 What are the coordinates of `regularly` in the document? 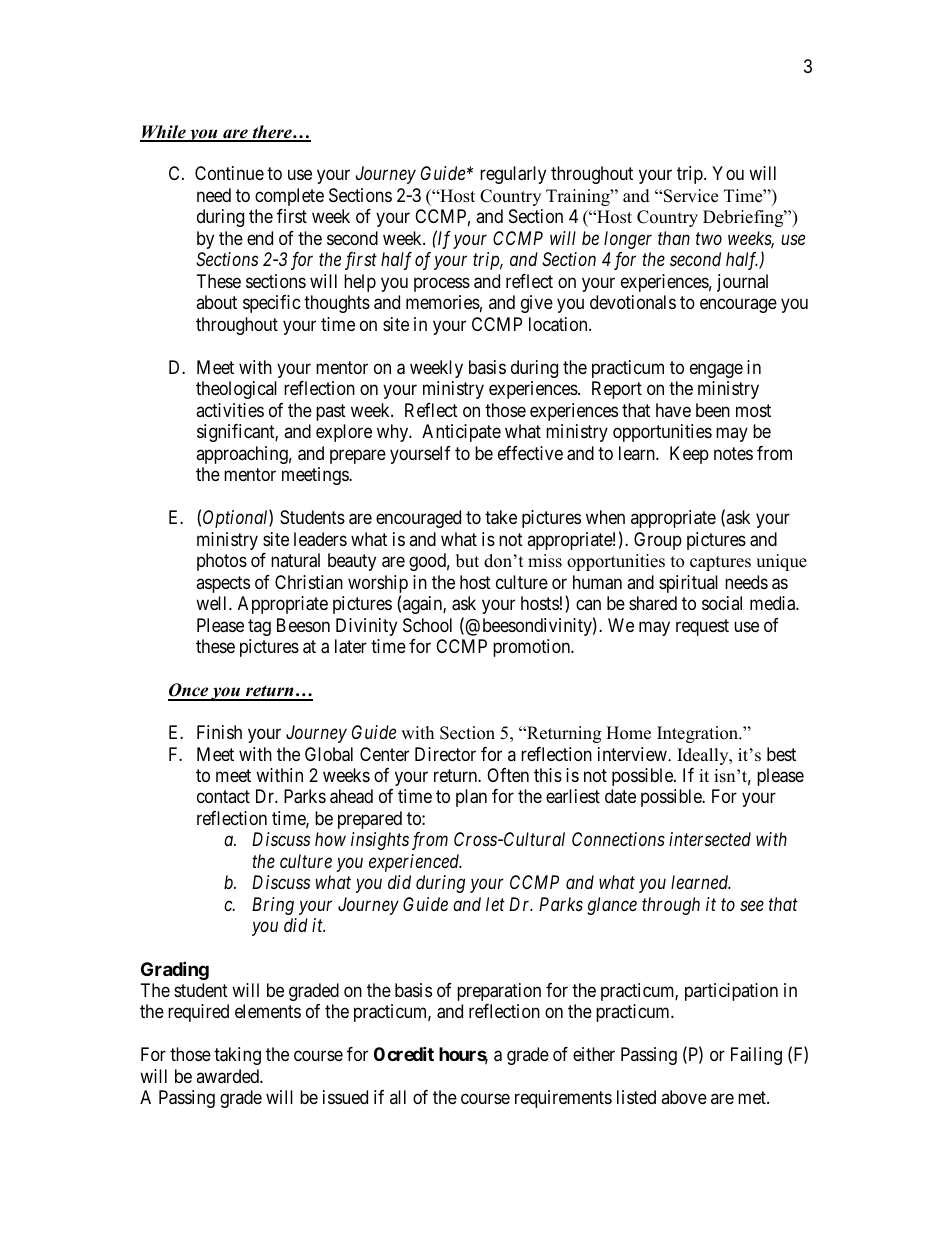 It's located at (513, 175).
